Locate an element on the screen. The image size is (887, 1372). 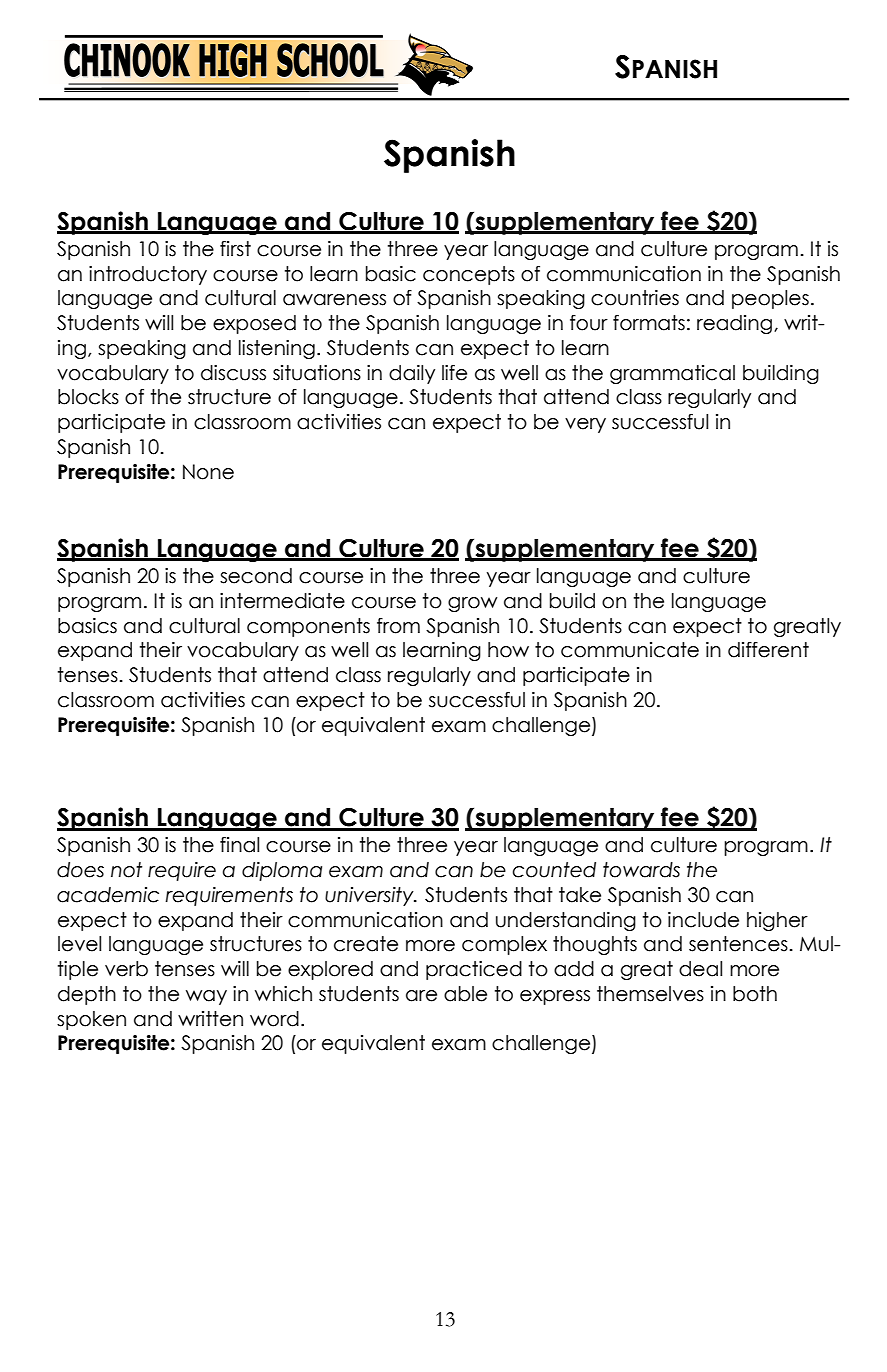
countries is located at coordinates (635, 298).
